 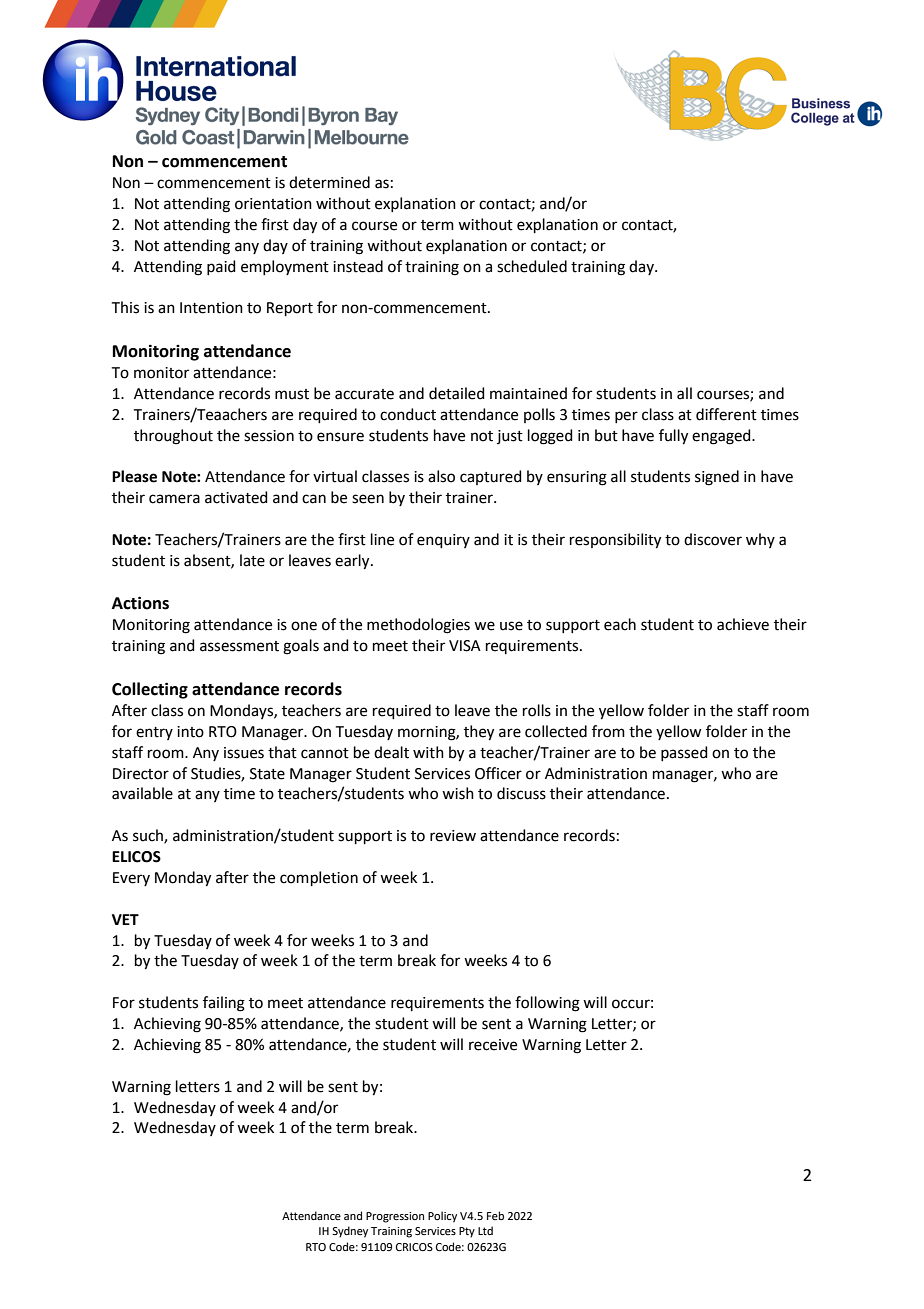 I want to click on conduct, so click(x=408, y=414).
